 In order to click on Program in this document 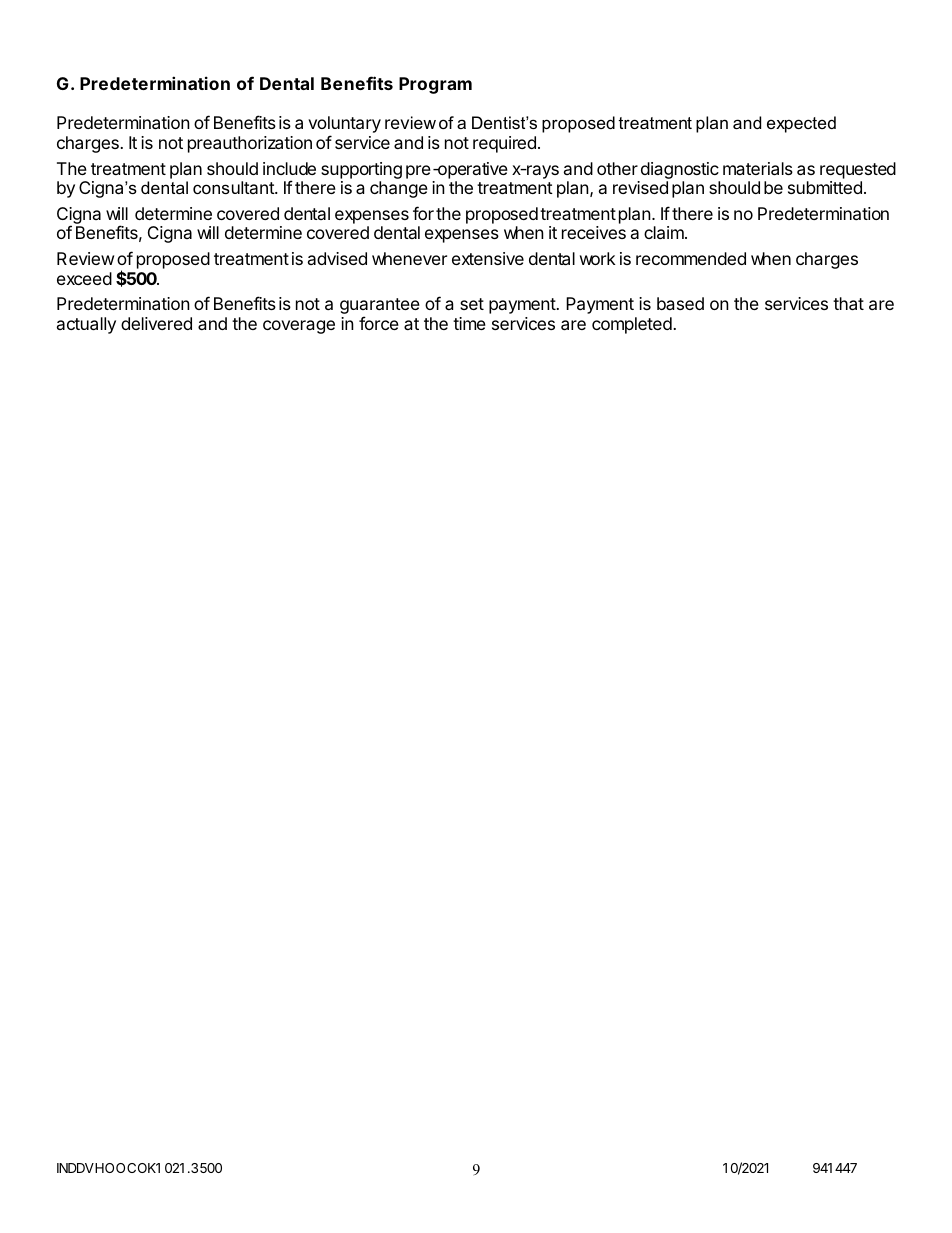, I will do `click(435, 85)`.
